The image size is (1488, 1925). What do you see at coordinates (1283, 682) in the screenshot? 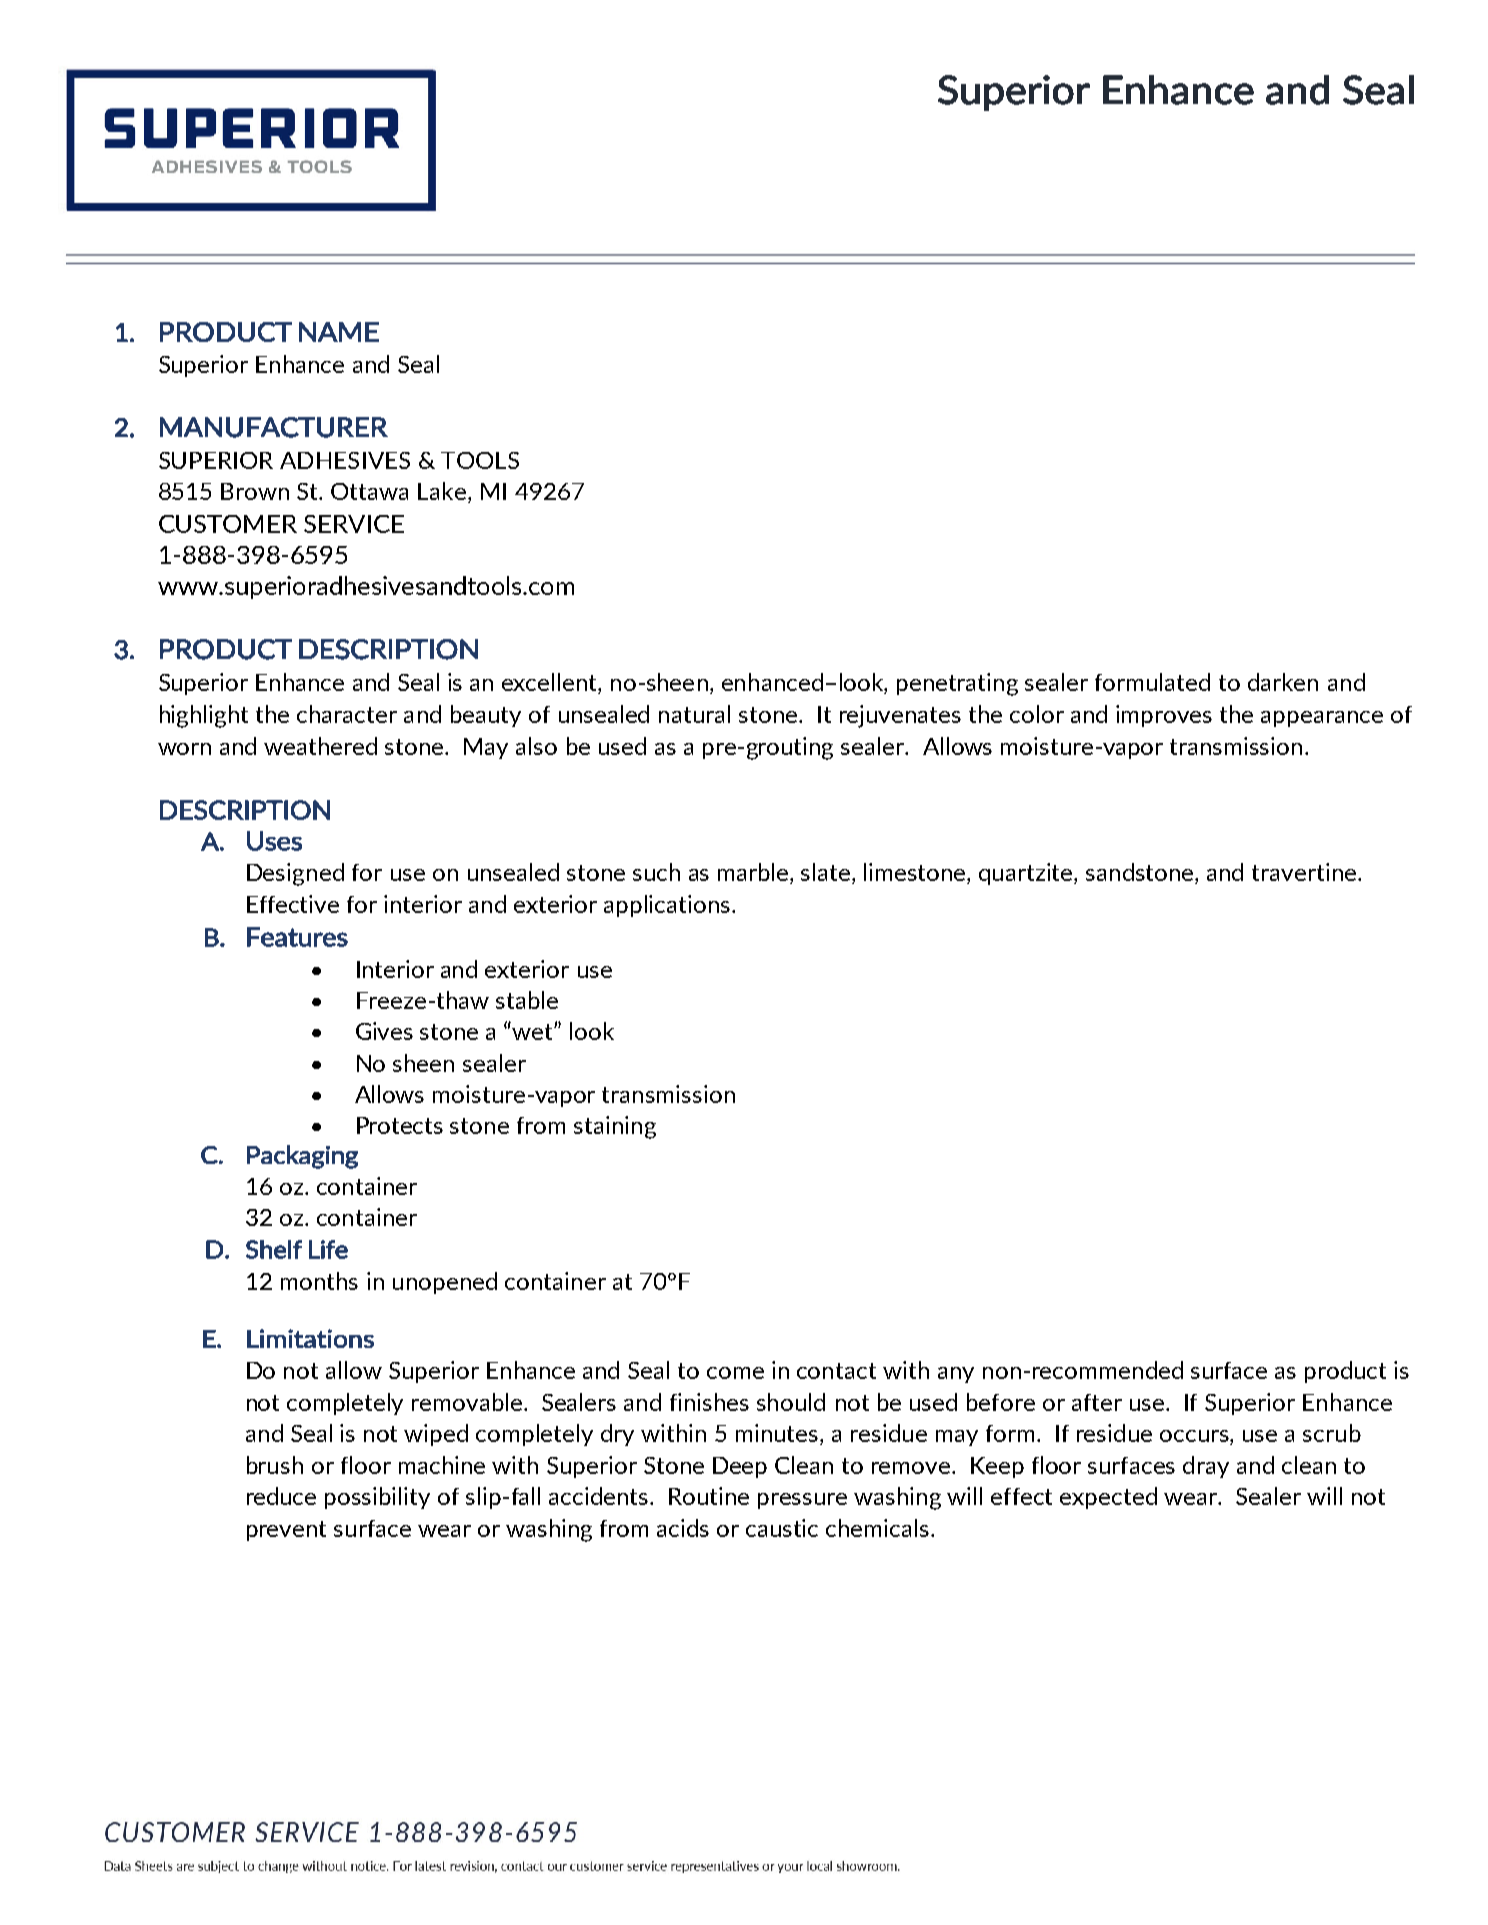
I see `darken` at bounding box center [1283, 682].
